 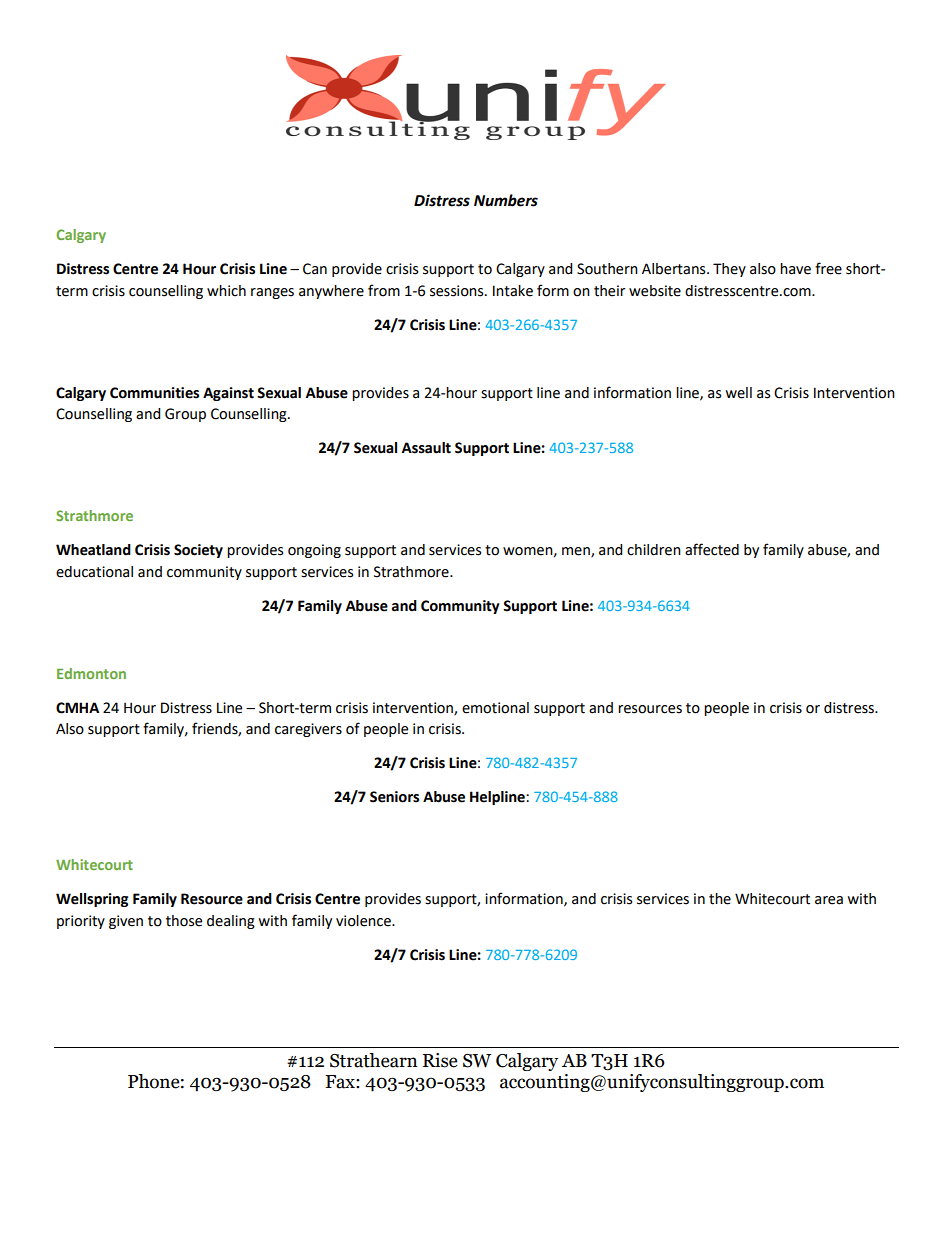 I want to click on Seniors, so click(x=394, y=797).
